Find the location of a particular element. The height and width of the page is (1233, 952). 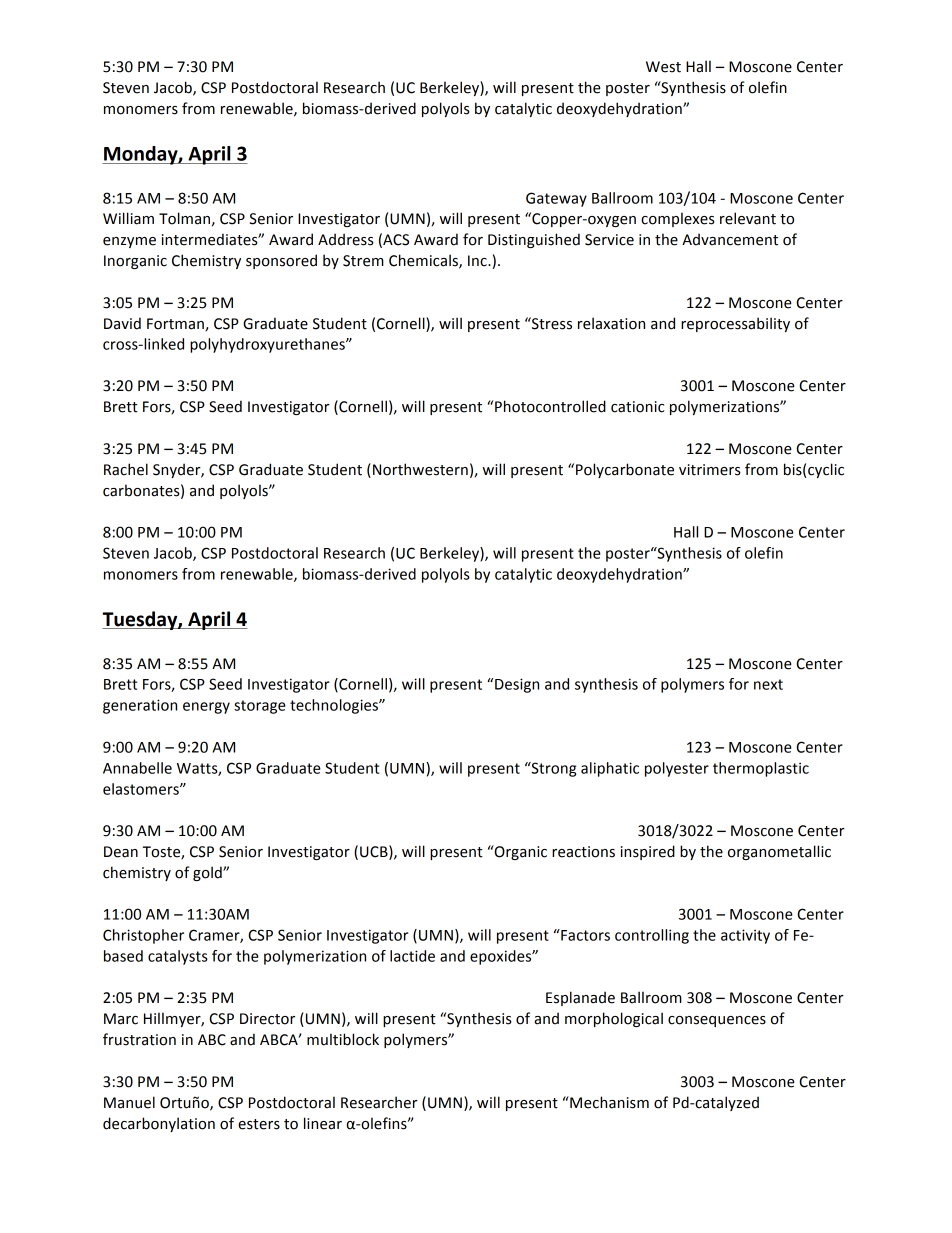

enzyme is located at coordinates (129, 242).
